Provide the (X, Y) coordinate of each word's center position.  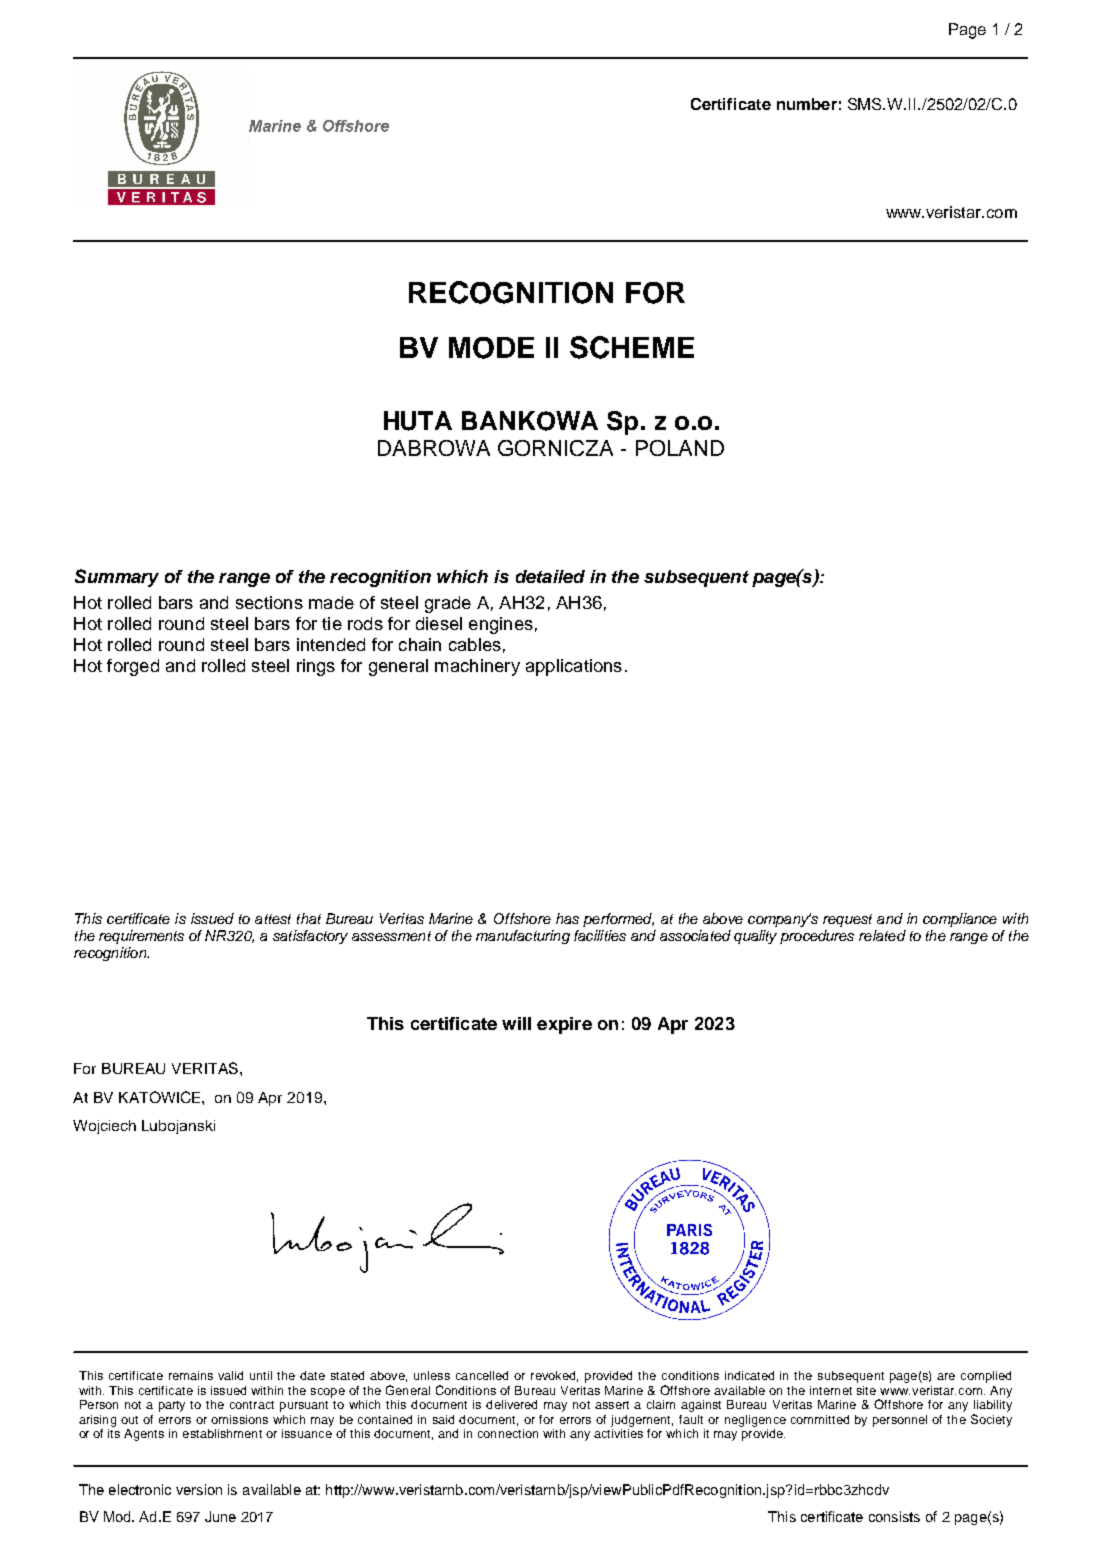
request (847, 920)
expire (564, 1025)
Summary (117, 578)
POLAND (680, 448)
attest (273, 919)
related (882, 935)
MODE (491, 348)
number (807, 104)
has (567, 918)
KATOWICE (161, 1097)
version (199, 1489)
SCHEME (632, 347)
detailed (550, 576)
